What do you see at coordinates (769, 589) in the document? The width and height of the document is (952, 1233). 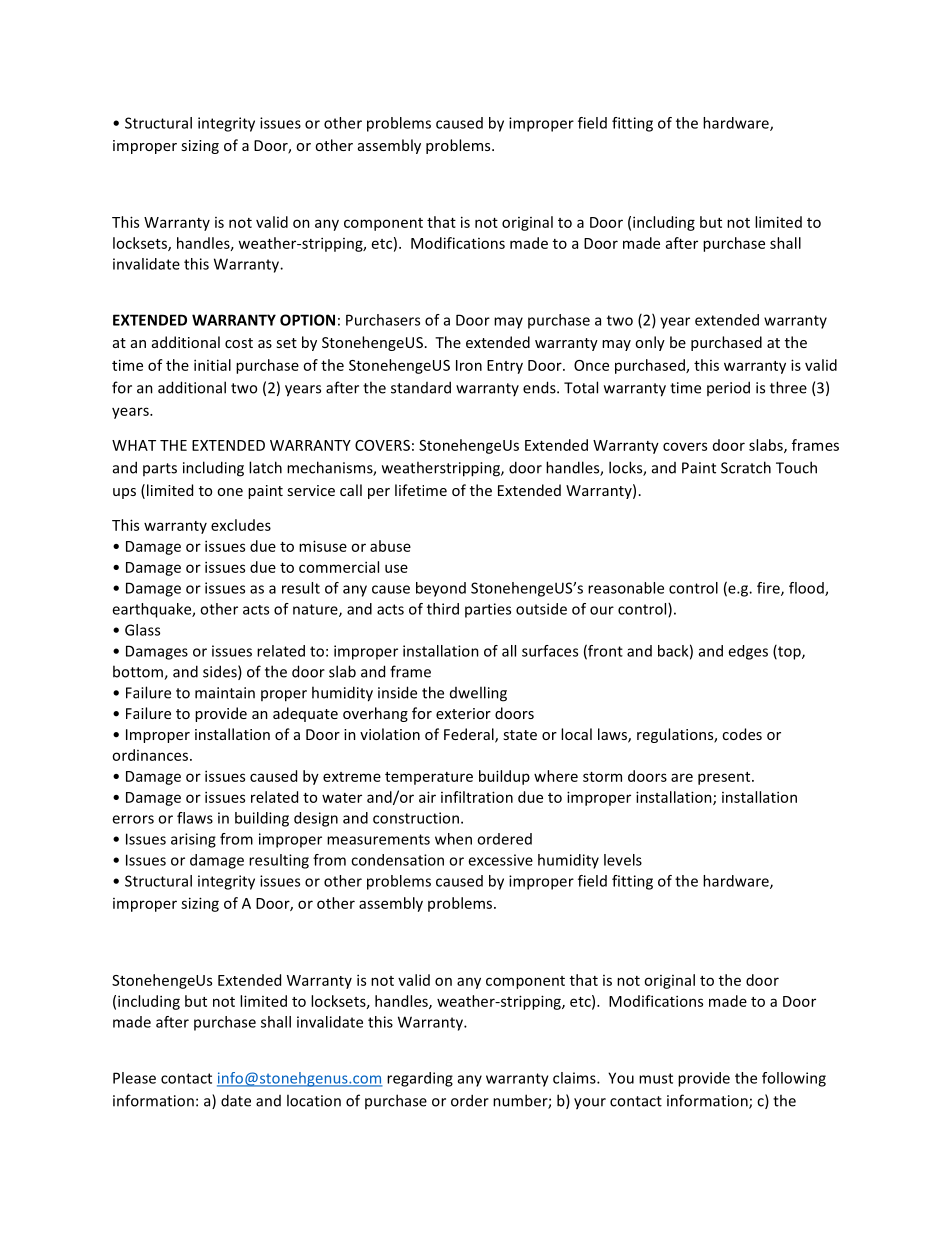 I see `fire` at bounding box center [769, 589].
